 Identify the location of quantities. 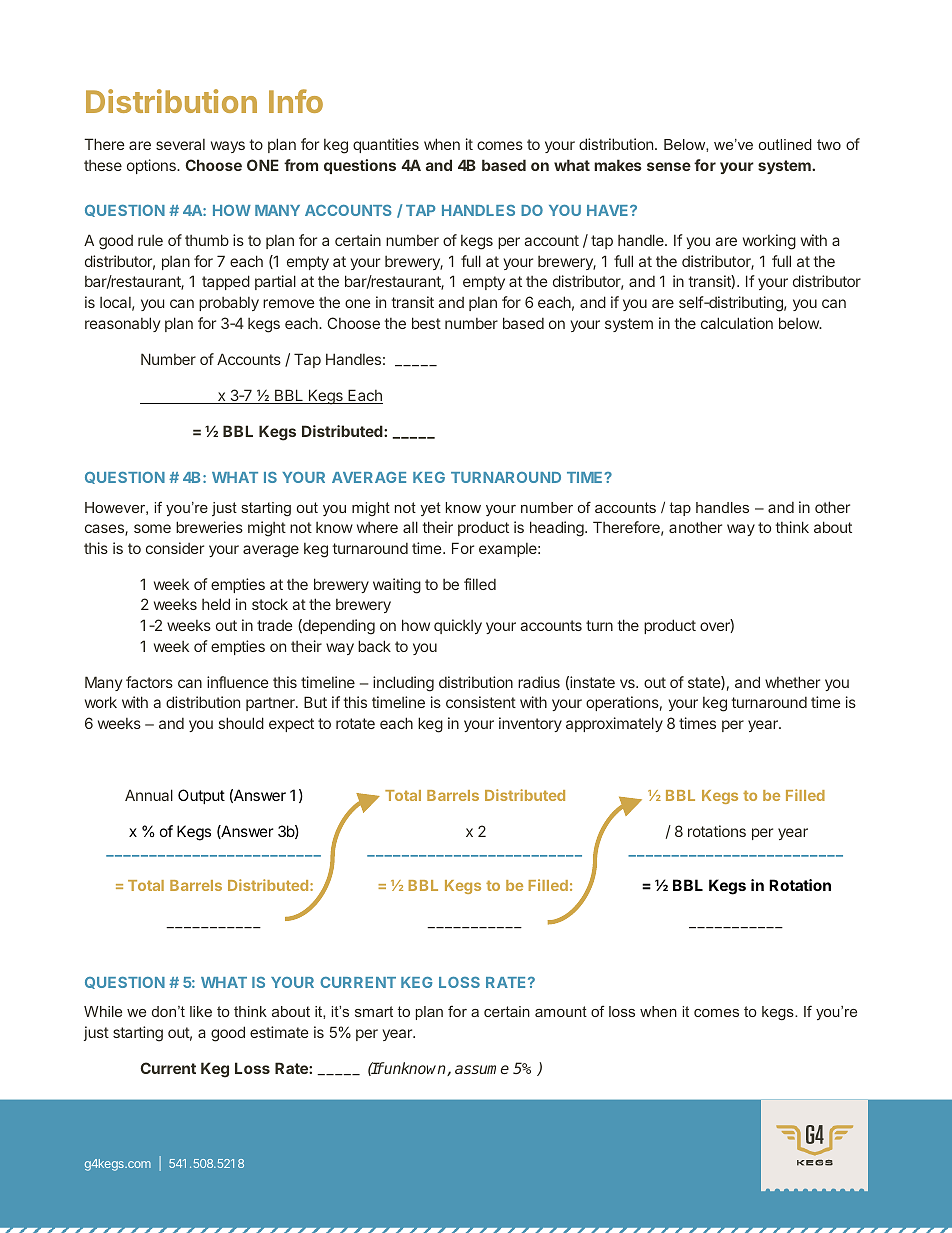
(386, 145).
